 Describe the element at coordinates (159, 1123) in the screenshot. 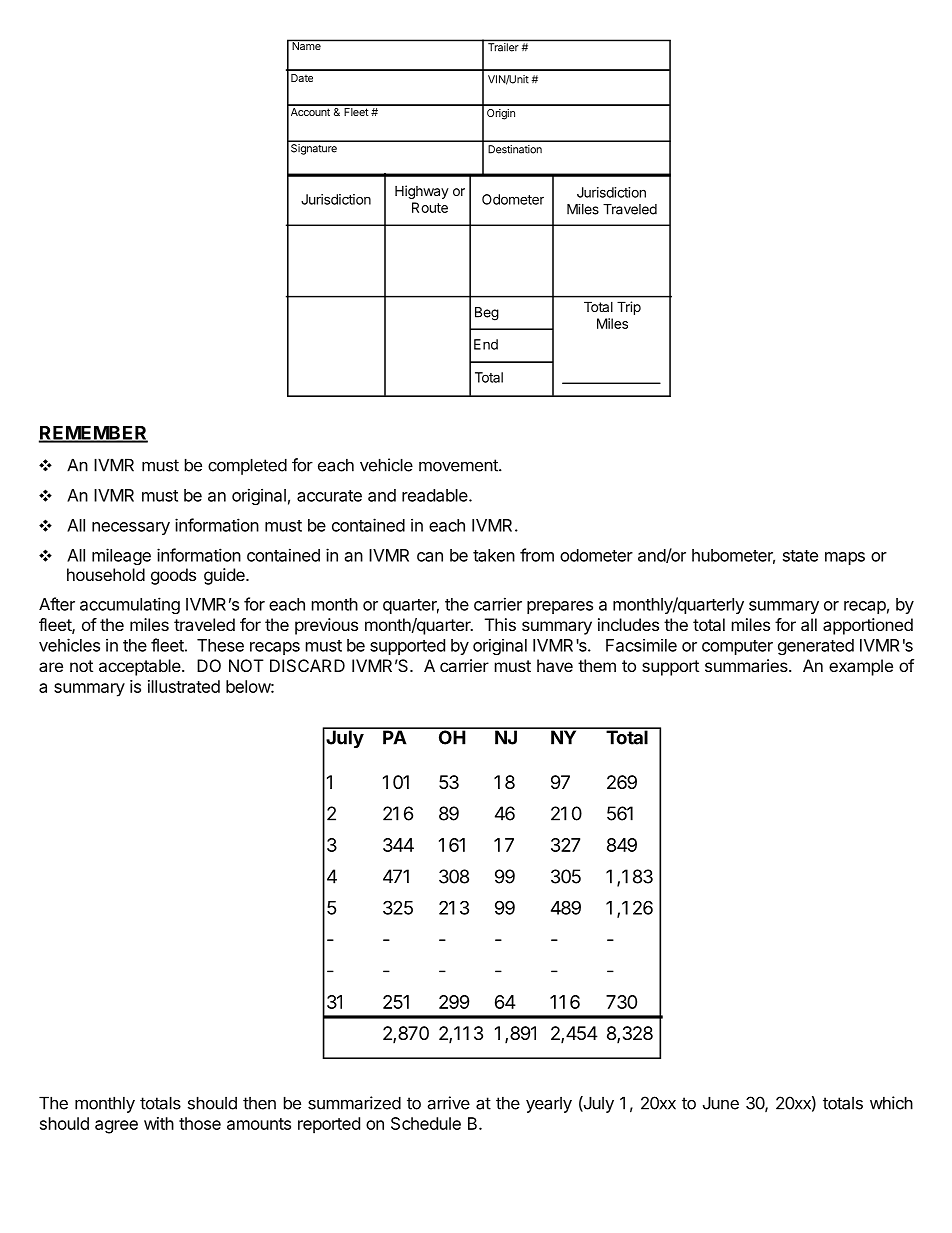

I see `with` at that location.
